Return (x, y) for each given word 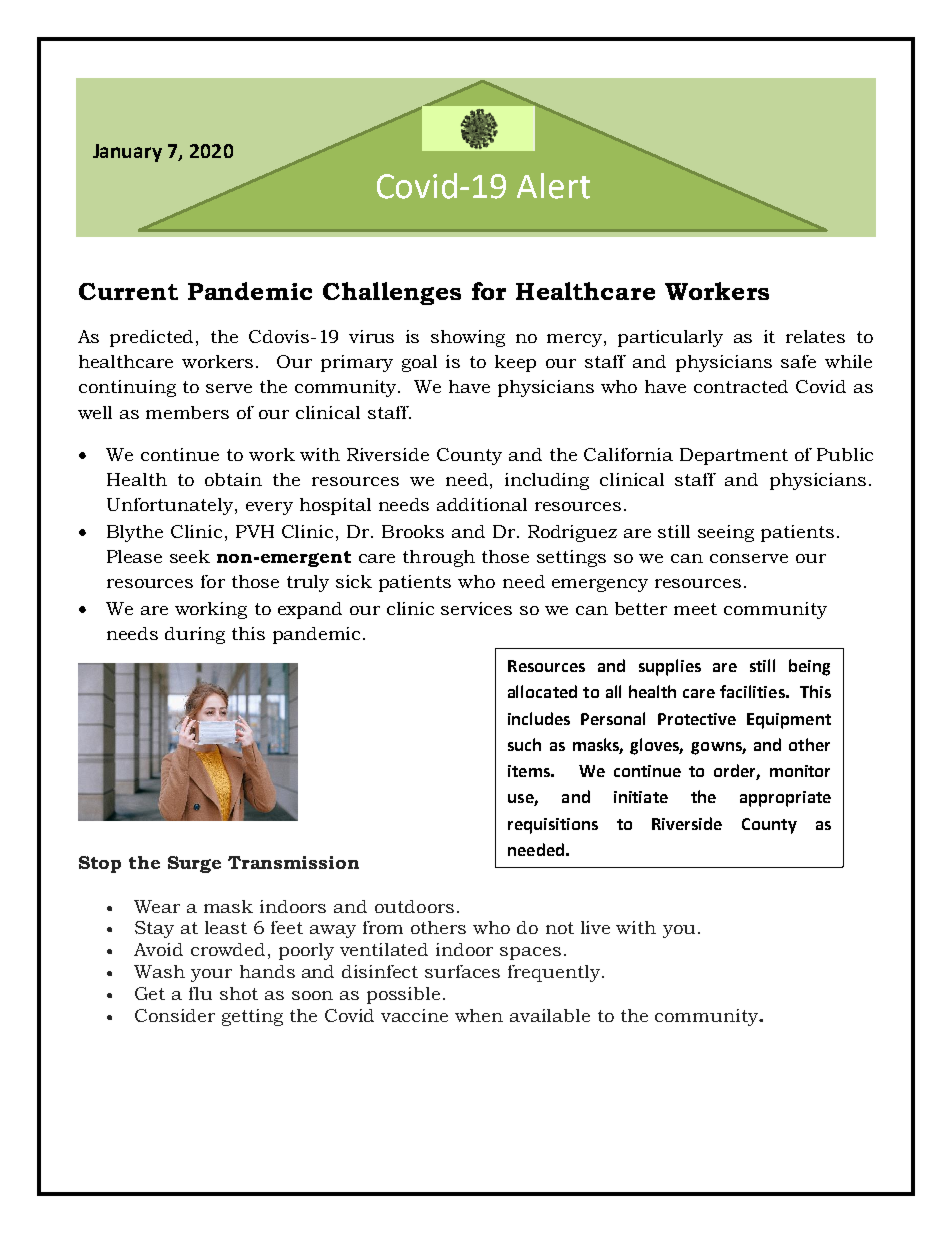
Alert (553, 186)
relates (815, 336)
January (127, 153)
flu (200, 993)
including (547, 481)
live (595, 927)
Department (734, 456)
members (187, 412)
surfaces (462, 971)
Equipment (789, 721)
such (524, 744)
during (195, 635)
